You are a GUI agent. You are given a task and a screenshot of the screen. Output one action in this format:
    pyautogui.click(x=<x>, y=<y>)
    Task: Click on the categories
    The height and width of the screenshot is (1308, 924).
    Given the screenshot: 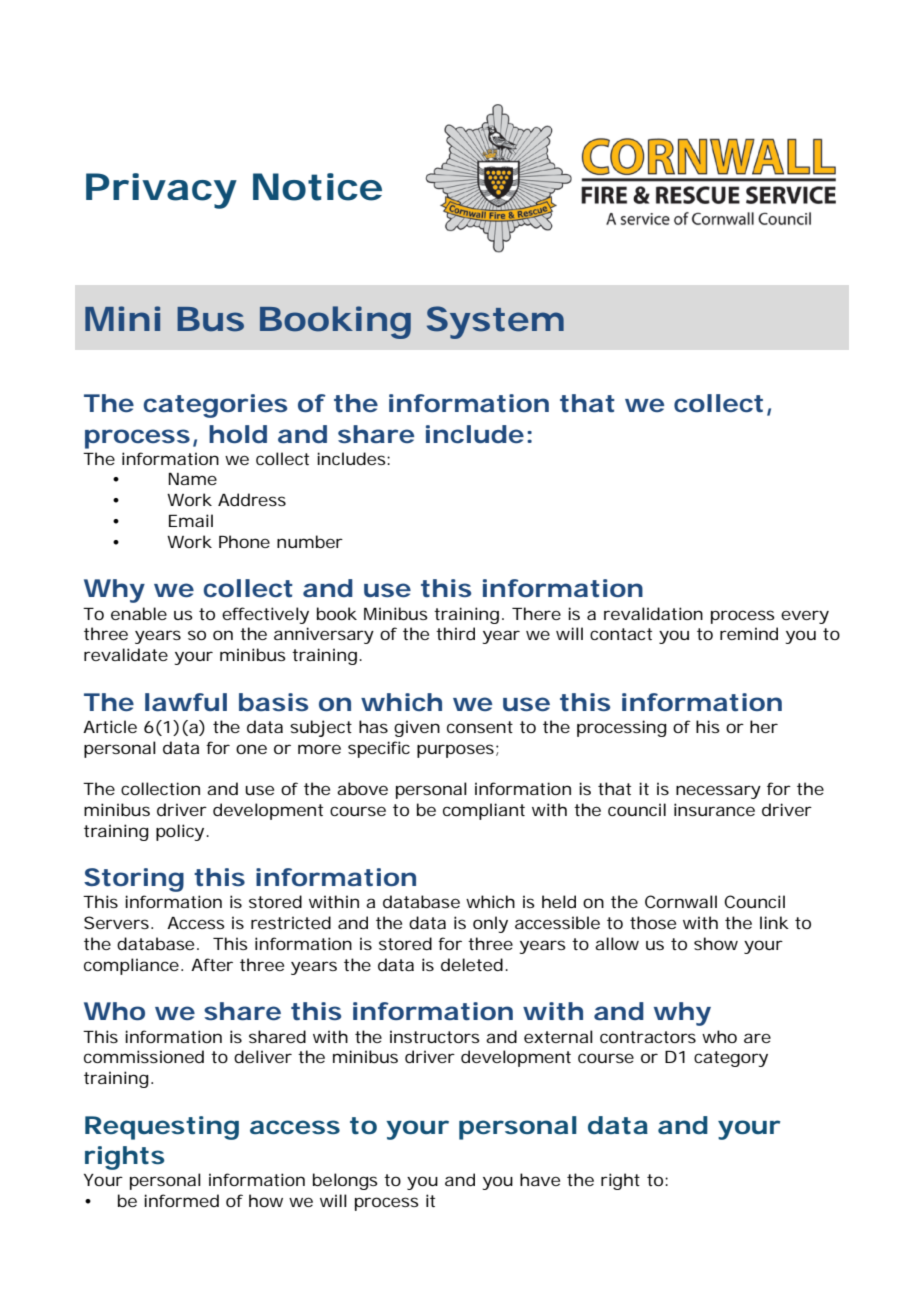 What is the action you would take?
    pyautogui.click(x=215, y=406)
